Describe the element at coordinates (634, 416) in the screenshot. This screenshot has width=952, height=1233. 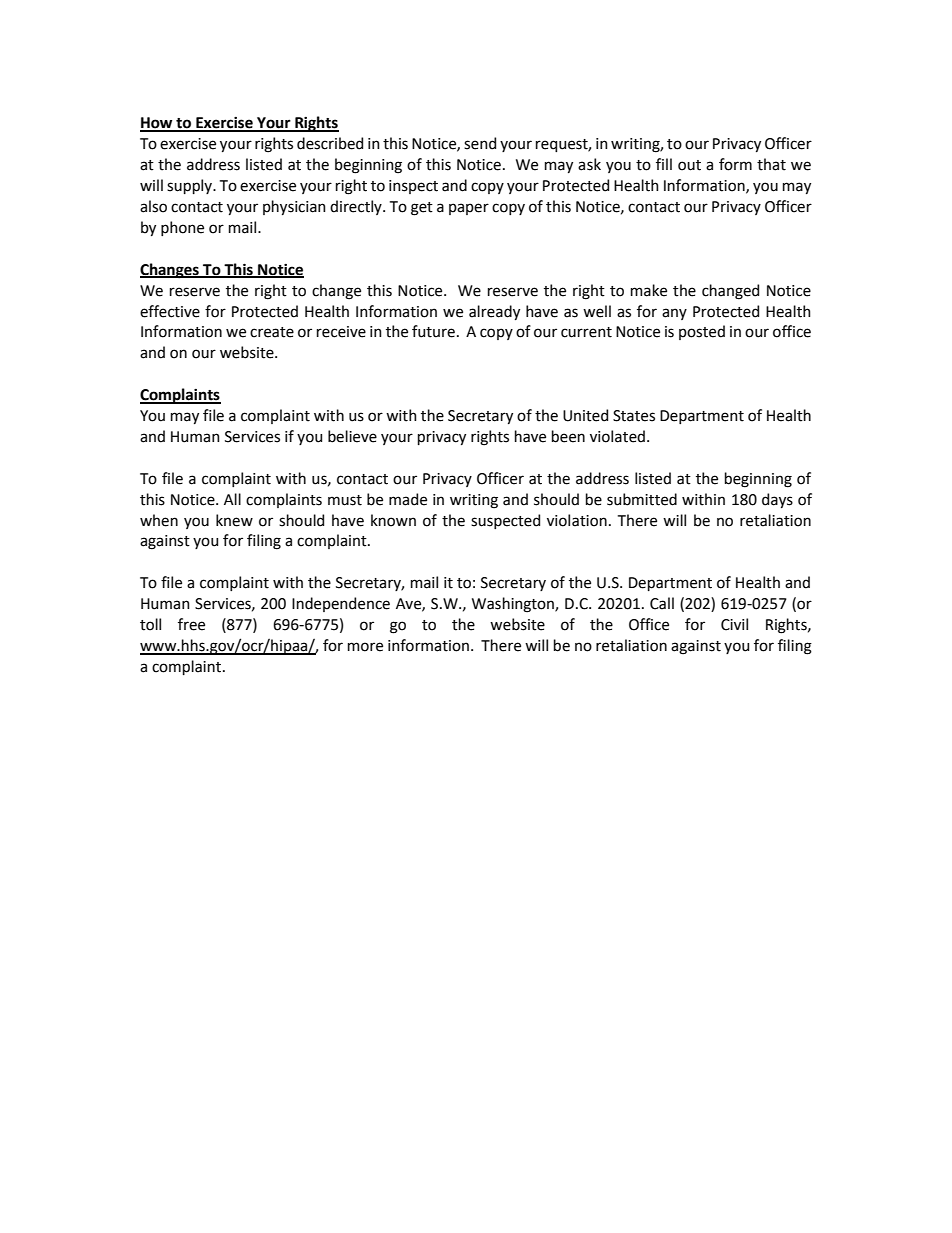
I see `States` at that location.
